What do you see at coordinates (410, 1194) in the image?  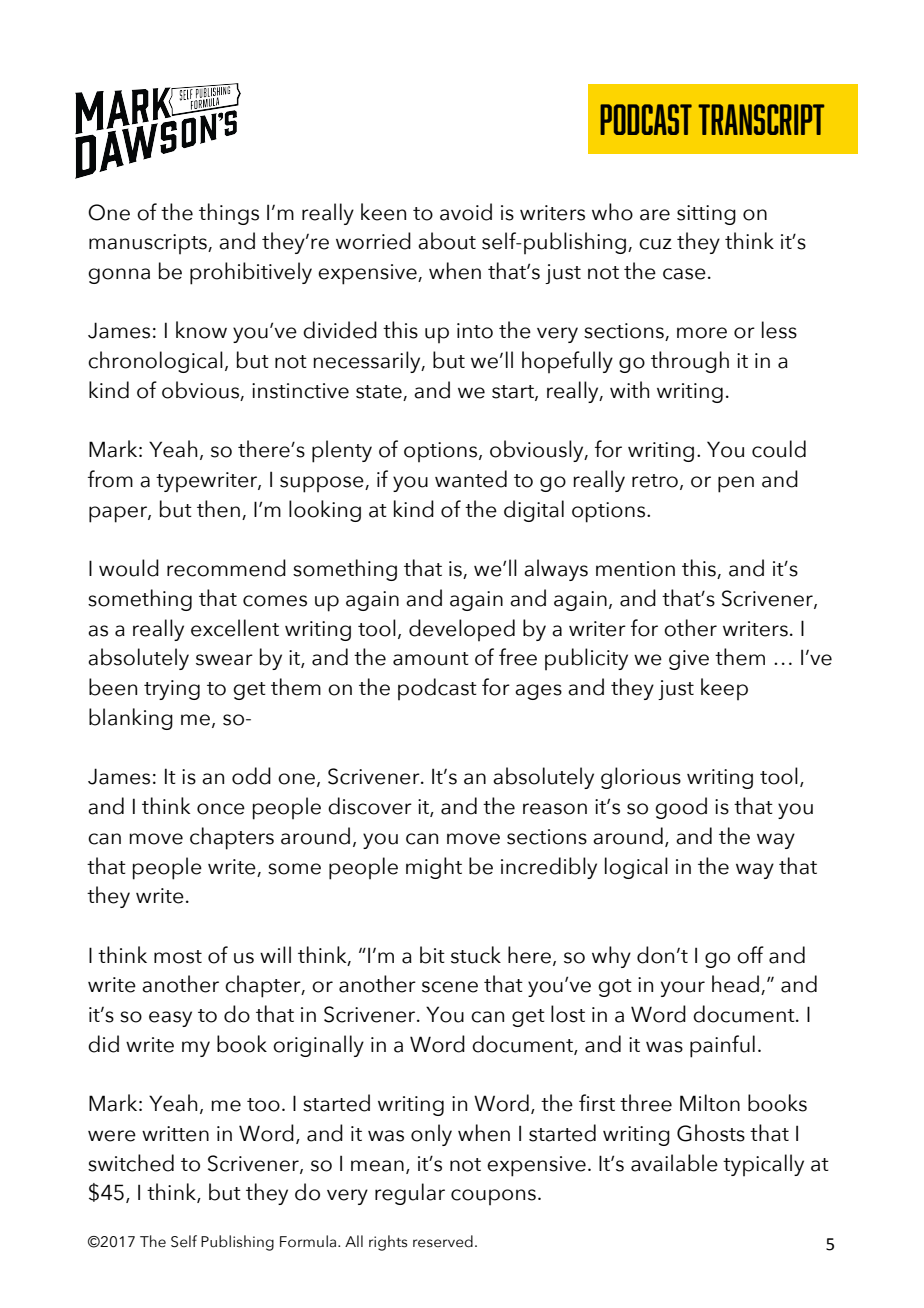 I see `regular` at bounding box center [410, 1194].
